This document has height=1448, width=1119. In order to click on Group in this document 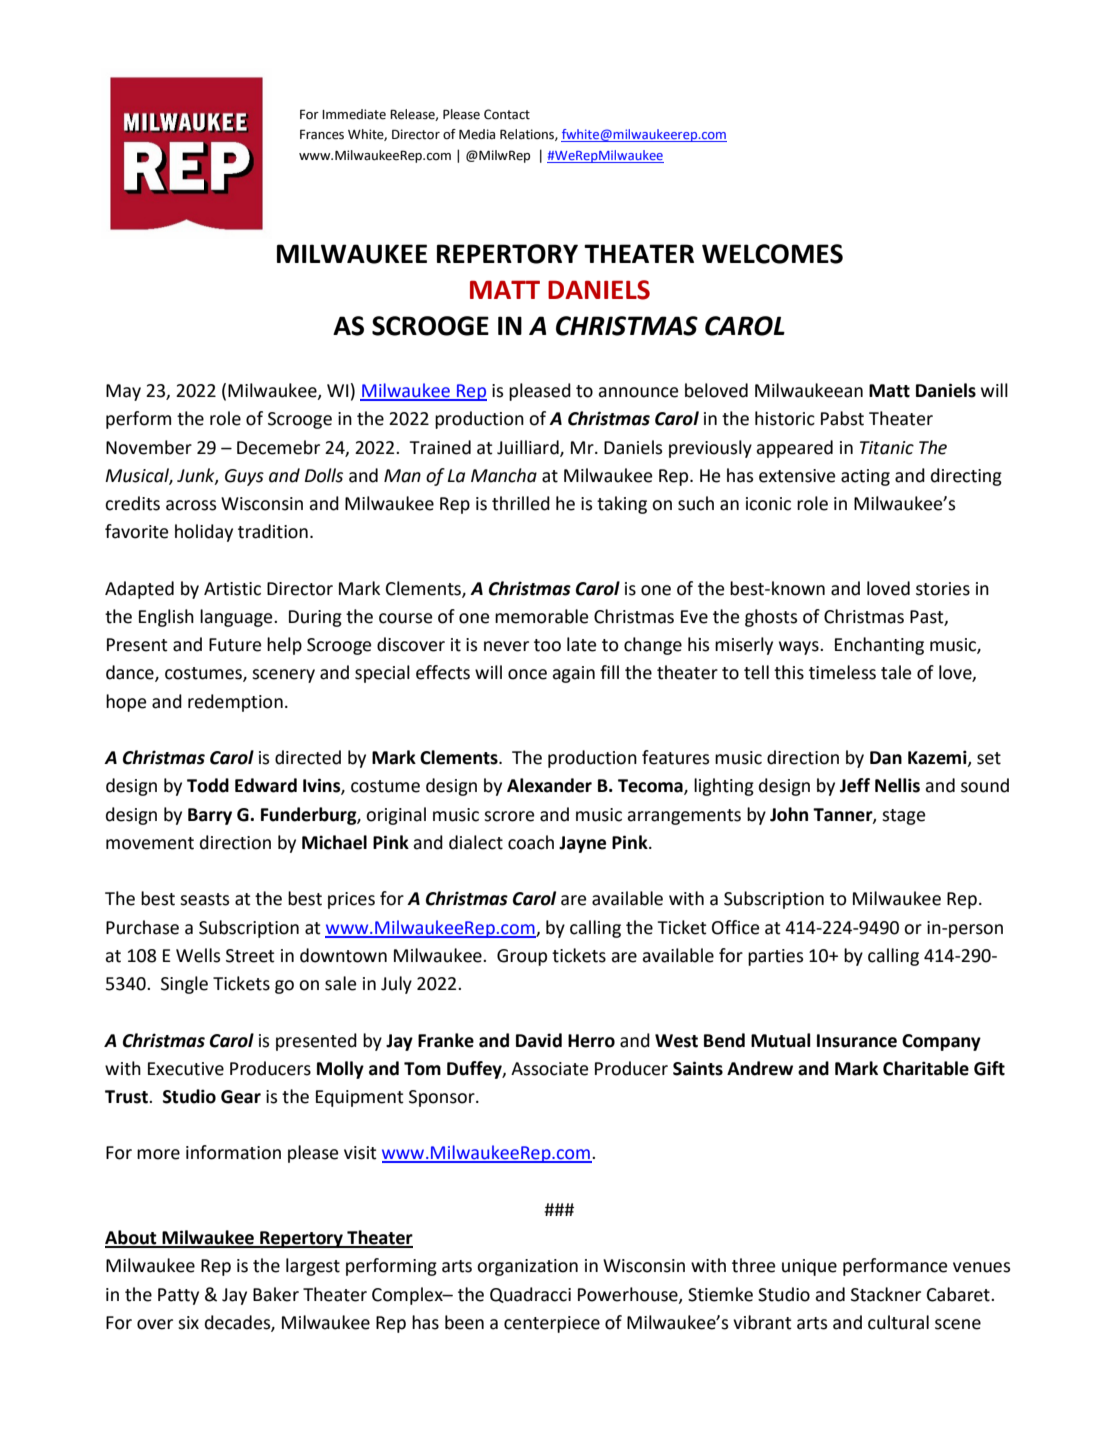, I will do `click(522, 957)`.
